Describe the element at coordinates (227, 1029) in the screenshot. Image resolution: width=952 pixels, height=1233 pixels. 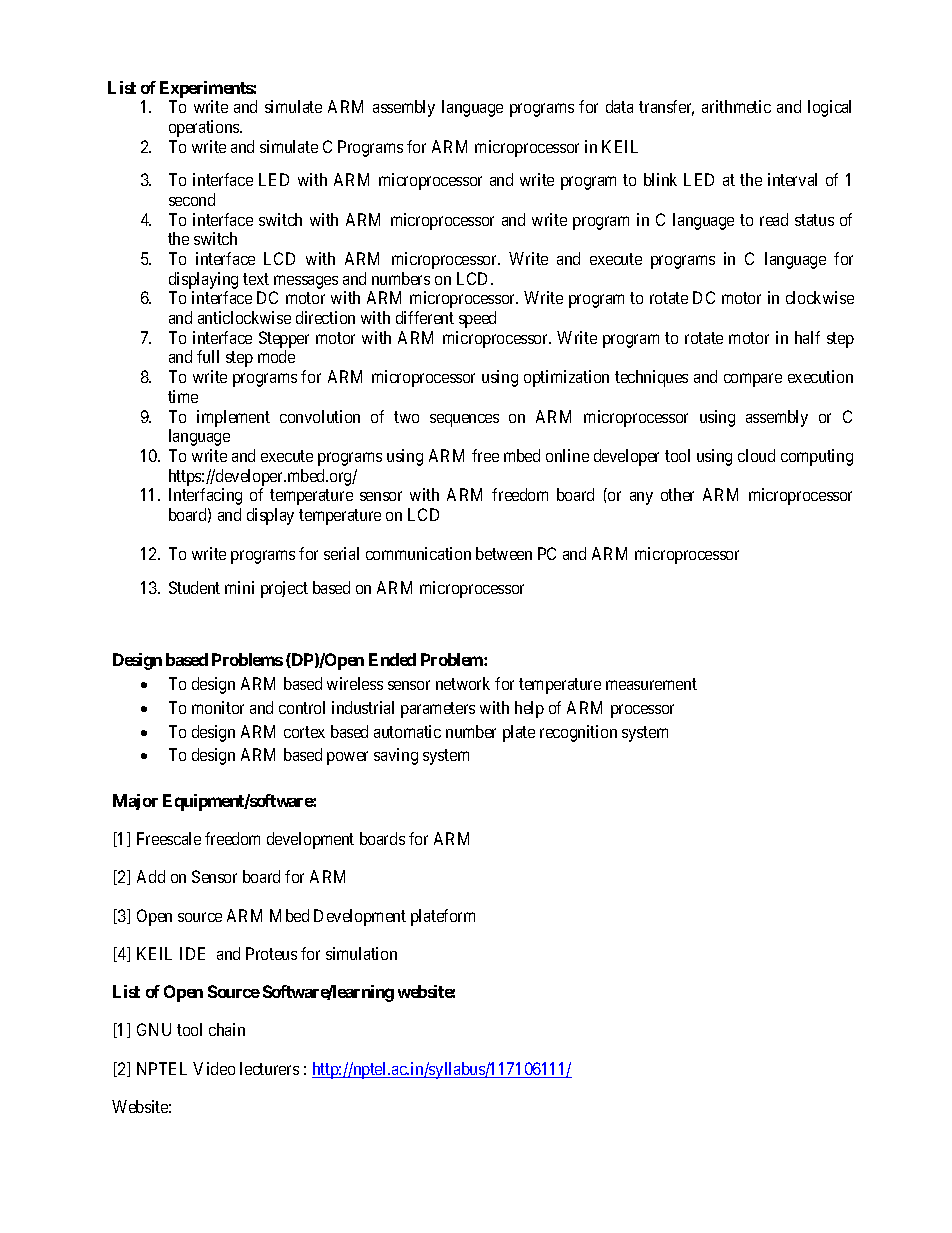
I see `chain` at that location.
